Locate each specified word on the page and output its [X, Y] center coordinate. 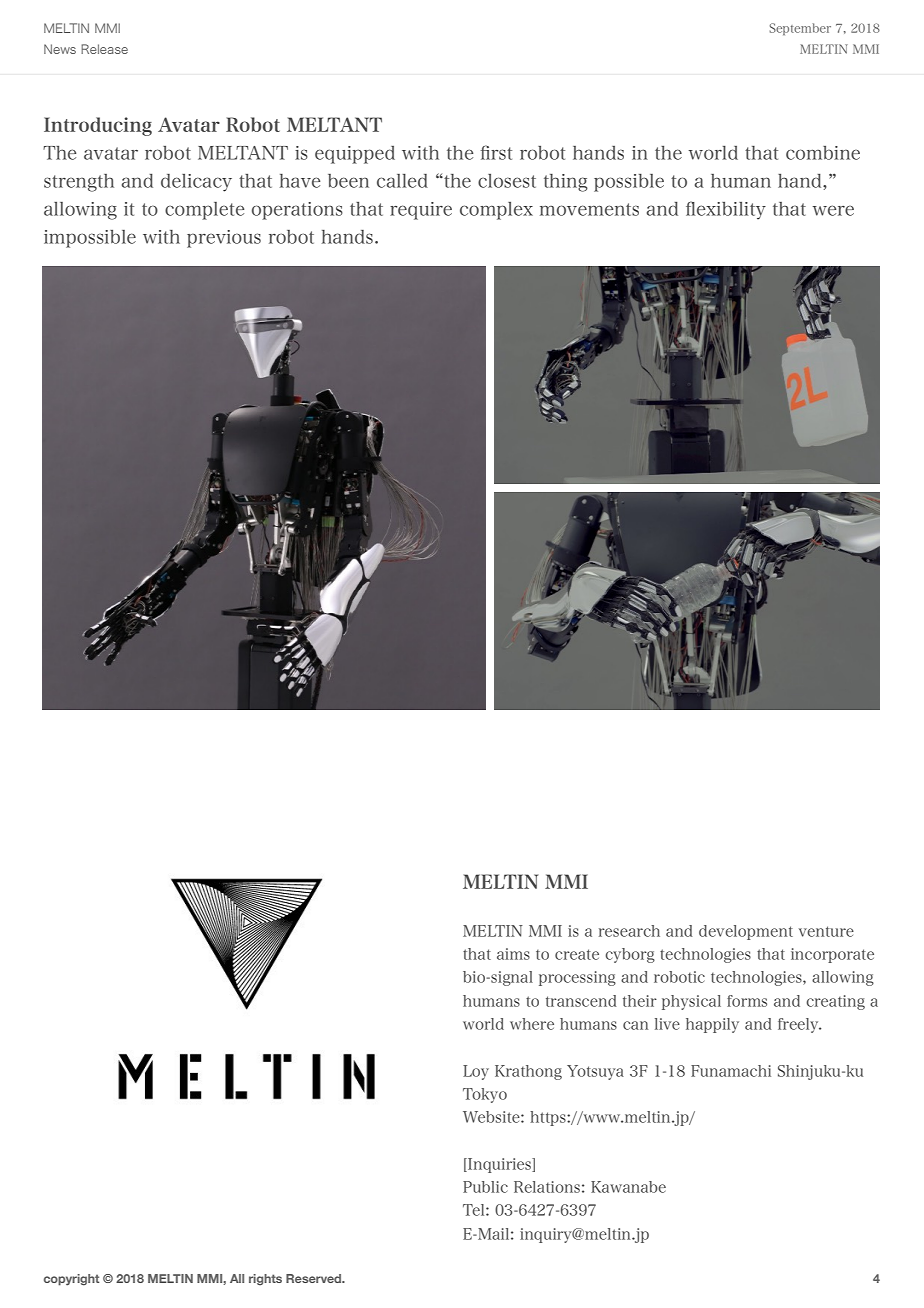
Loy [476, 1072]
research [629, 931]
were [833, 210]
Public [485, 1187]
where [532, 1024]
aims [513, 954]
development [746, 932]
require [421, 211]
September [800, 29]
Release [104, 49]
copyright [71, 1280]
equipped [355, 155]
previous [224, 239]
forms [747, 1001]
